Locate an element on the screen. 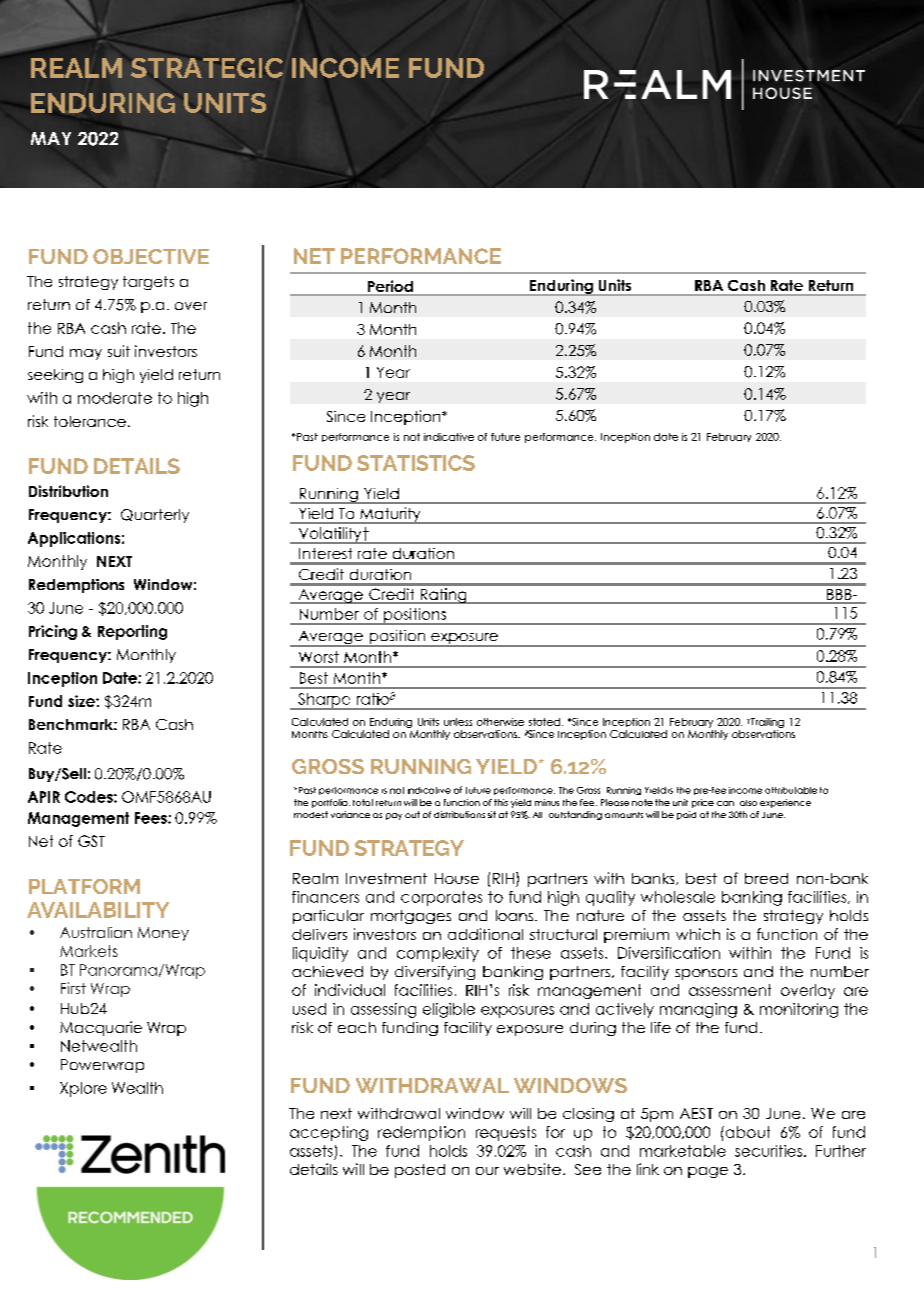  accepting is located at coordinates (329, 1133).
